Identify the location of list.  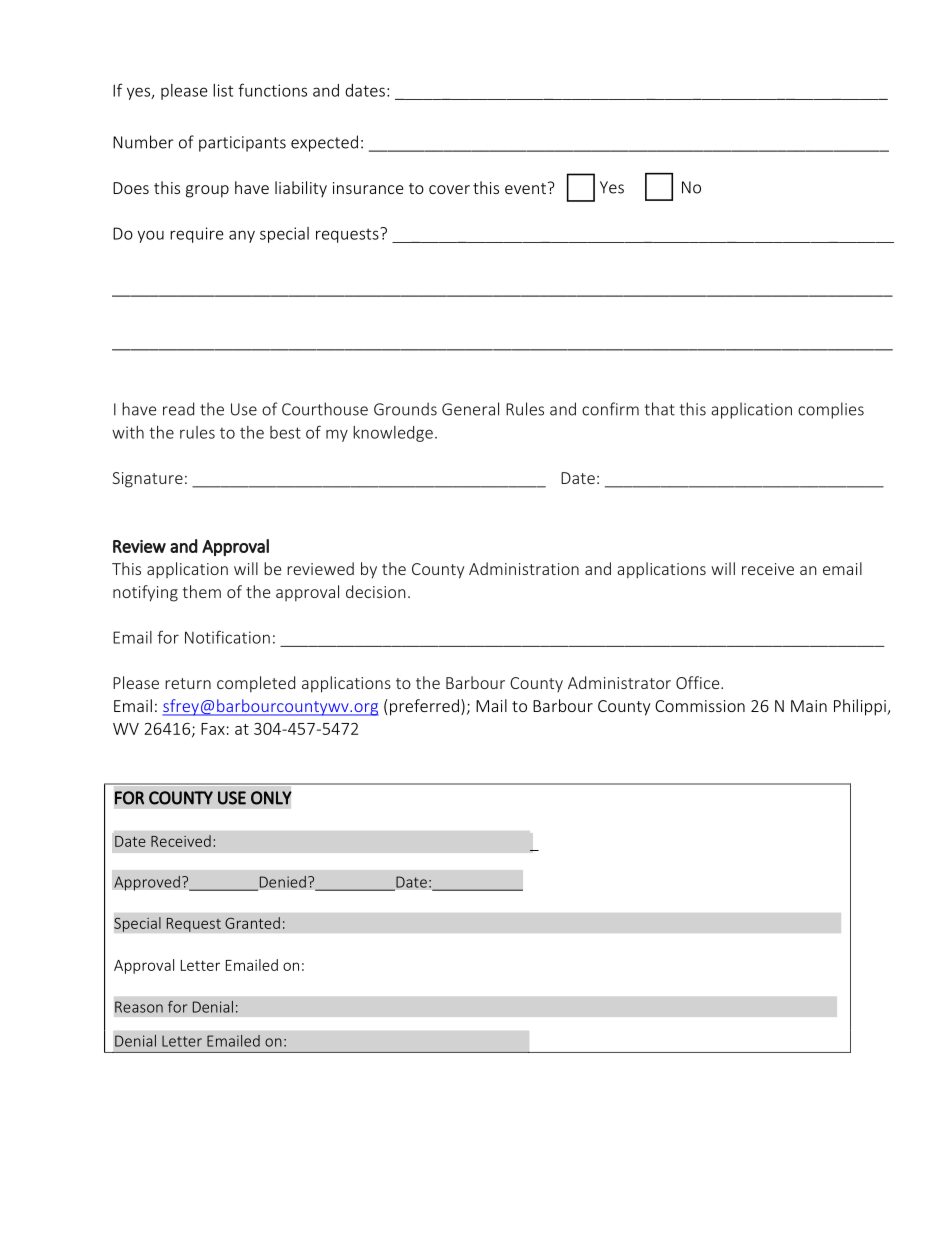
(223, 90).
